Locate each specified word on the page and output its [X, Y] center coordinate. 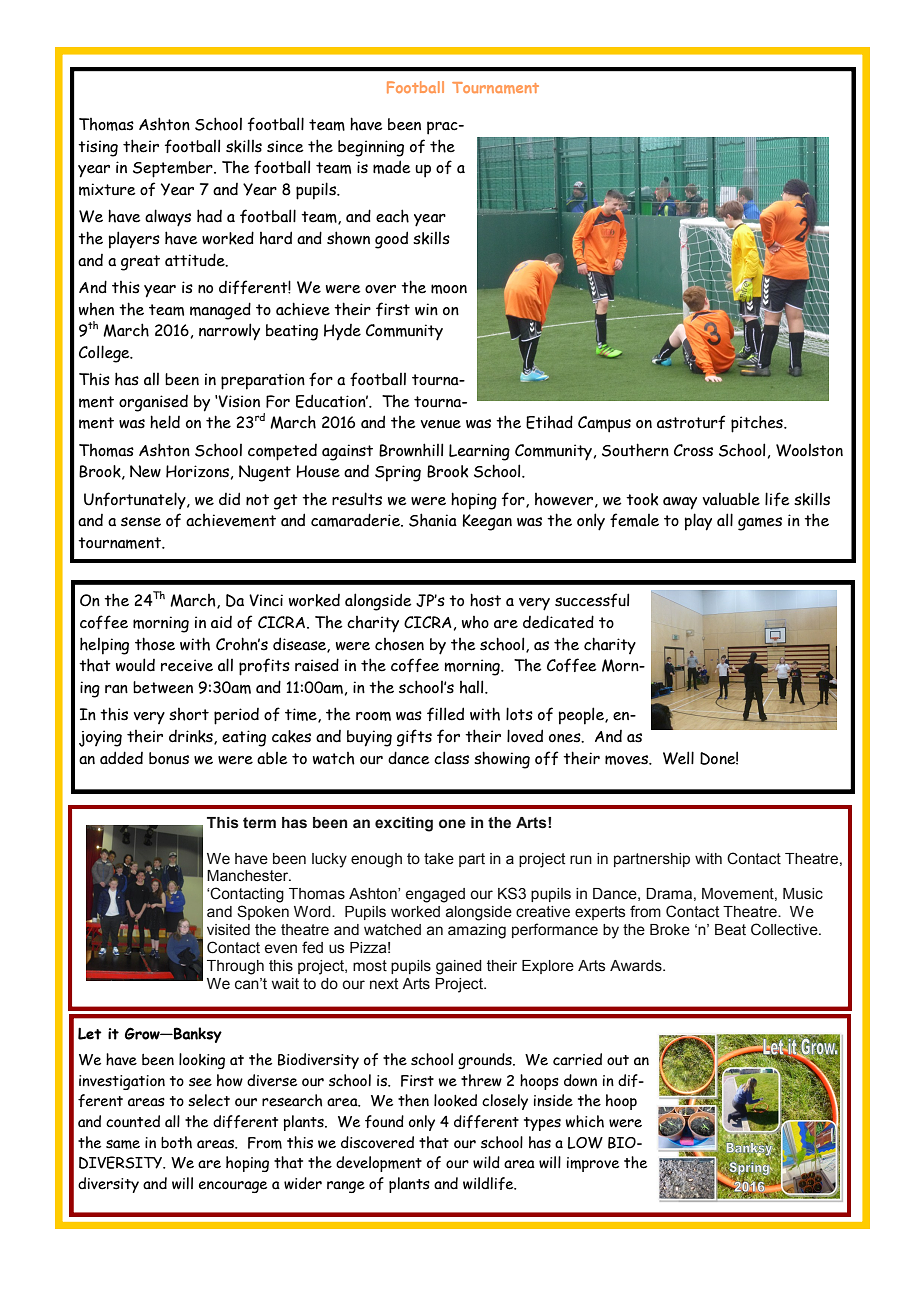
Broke [670, 930]
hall [473, 687]
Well [678, 758]
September [174, 169]
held [165, 422]
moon [449, 289]
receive [187, 665]
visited [228, 930]
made [392, 167]
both [176, 1142]
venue [440, 424]
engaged [435, 895]
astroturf [691, 422]
